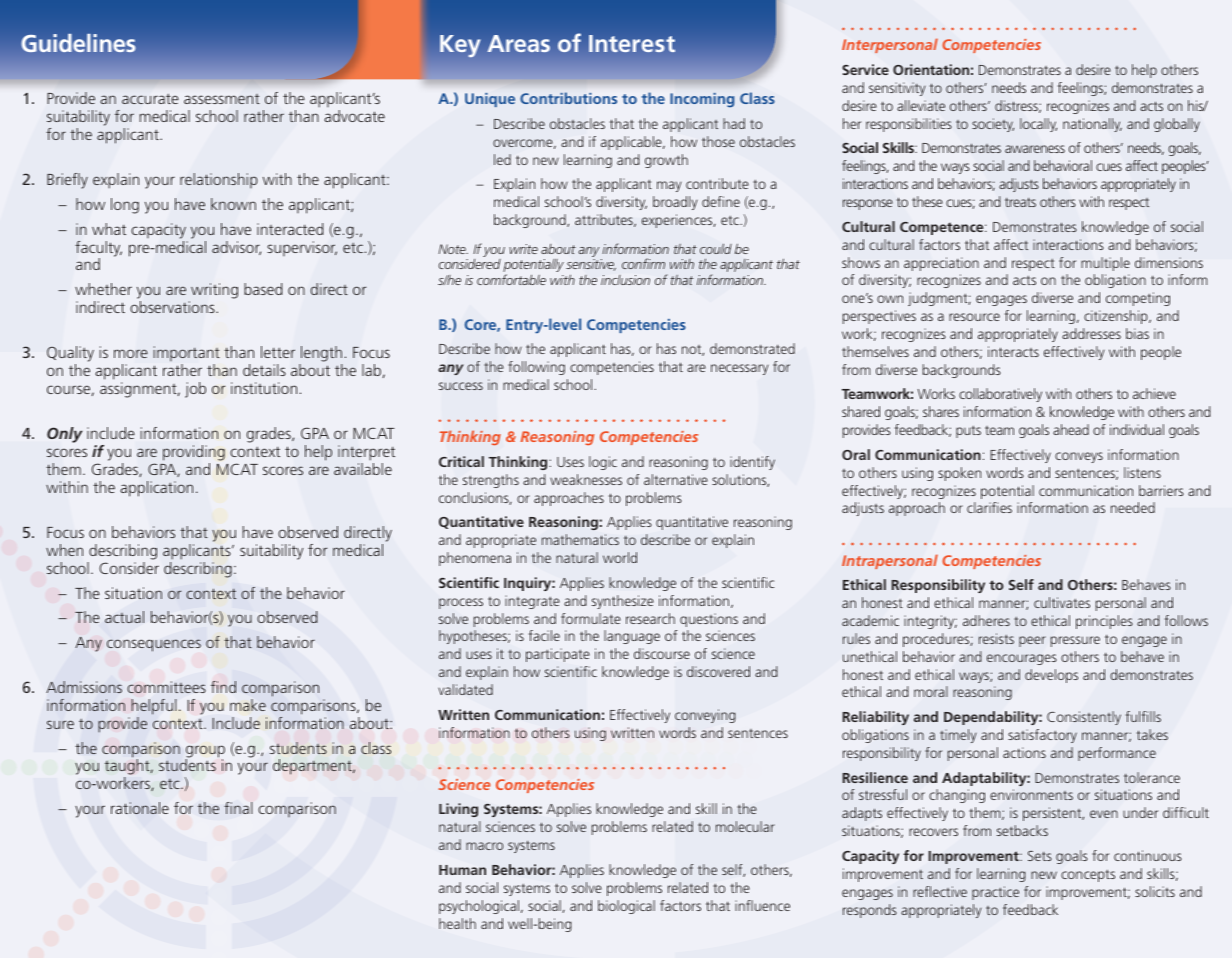 Image resolution: width=1232 pixels, height=958 pixels. I want to click on assessment, so click(222, 99).
